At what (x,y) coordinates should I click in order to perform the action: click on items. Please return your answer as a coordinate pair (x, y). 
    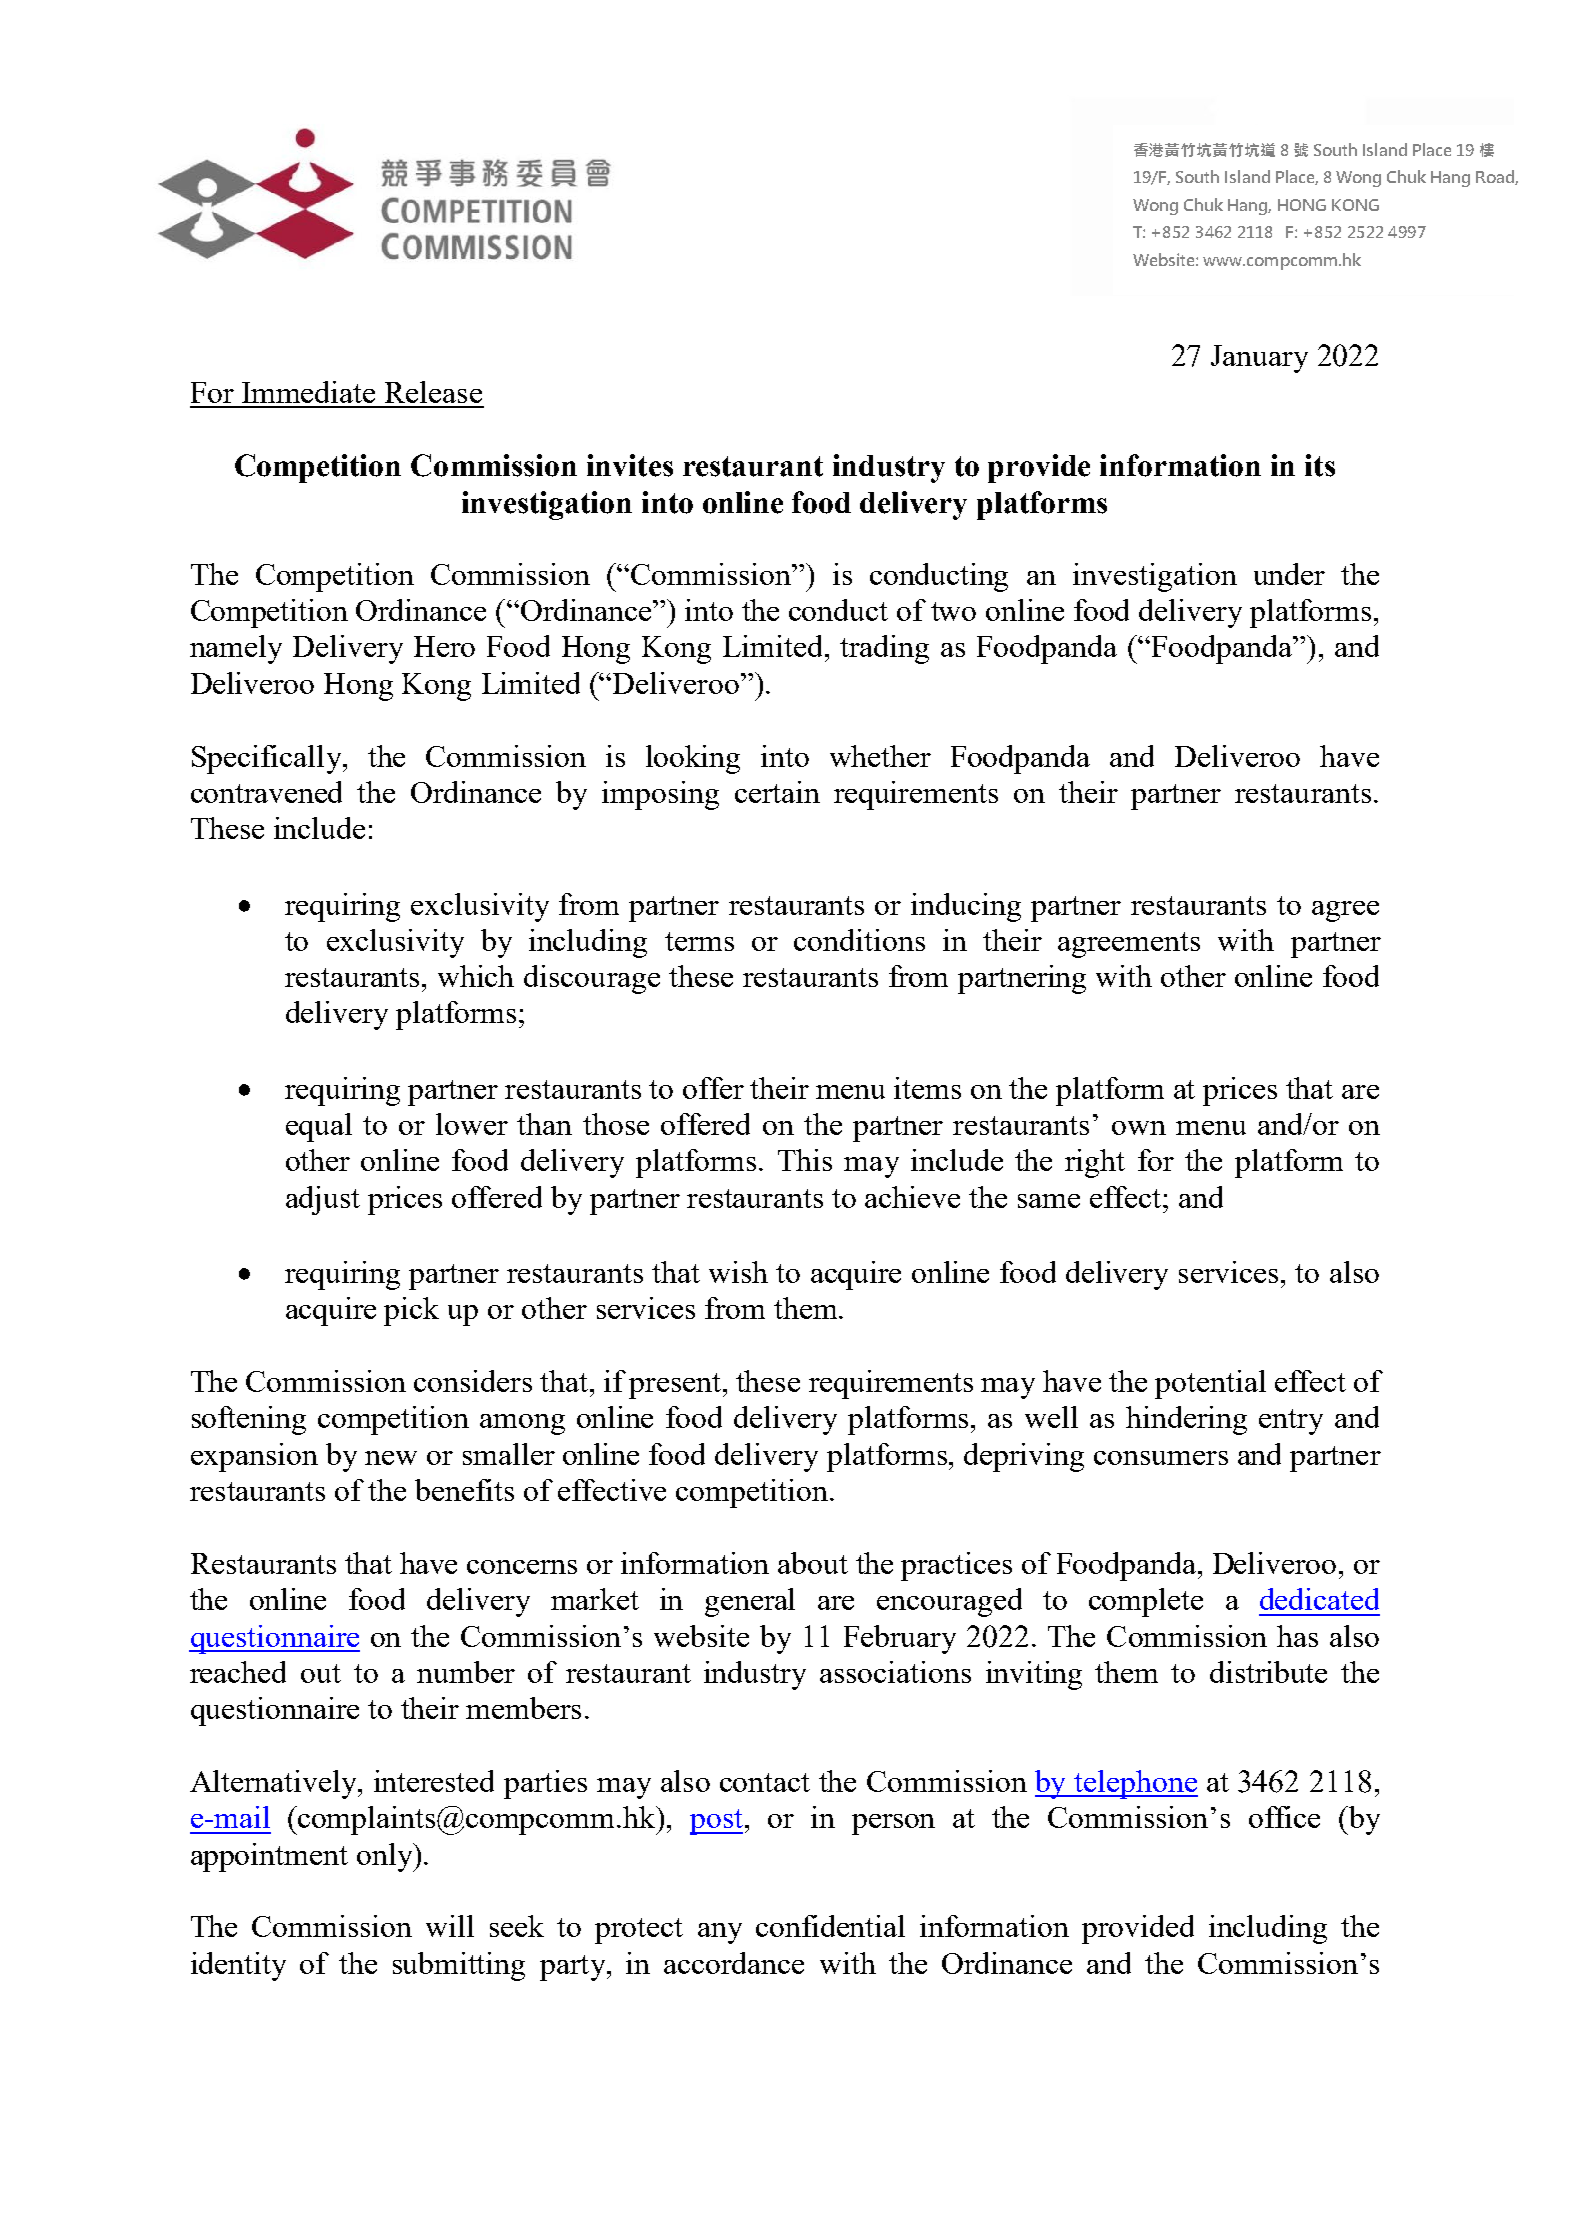
    Looking at the image, I should click on (927, 1088).
